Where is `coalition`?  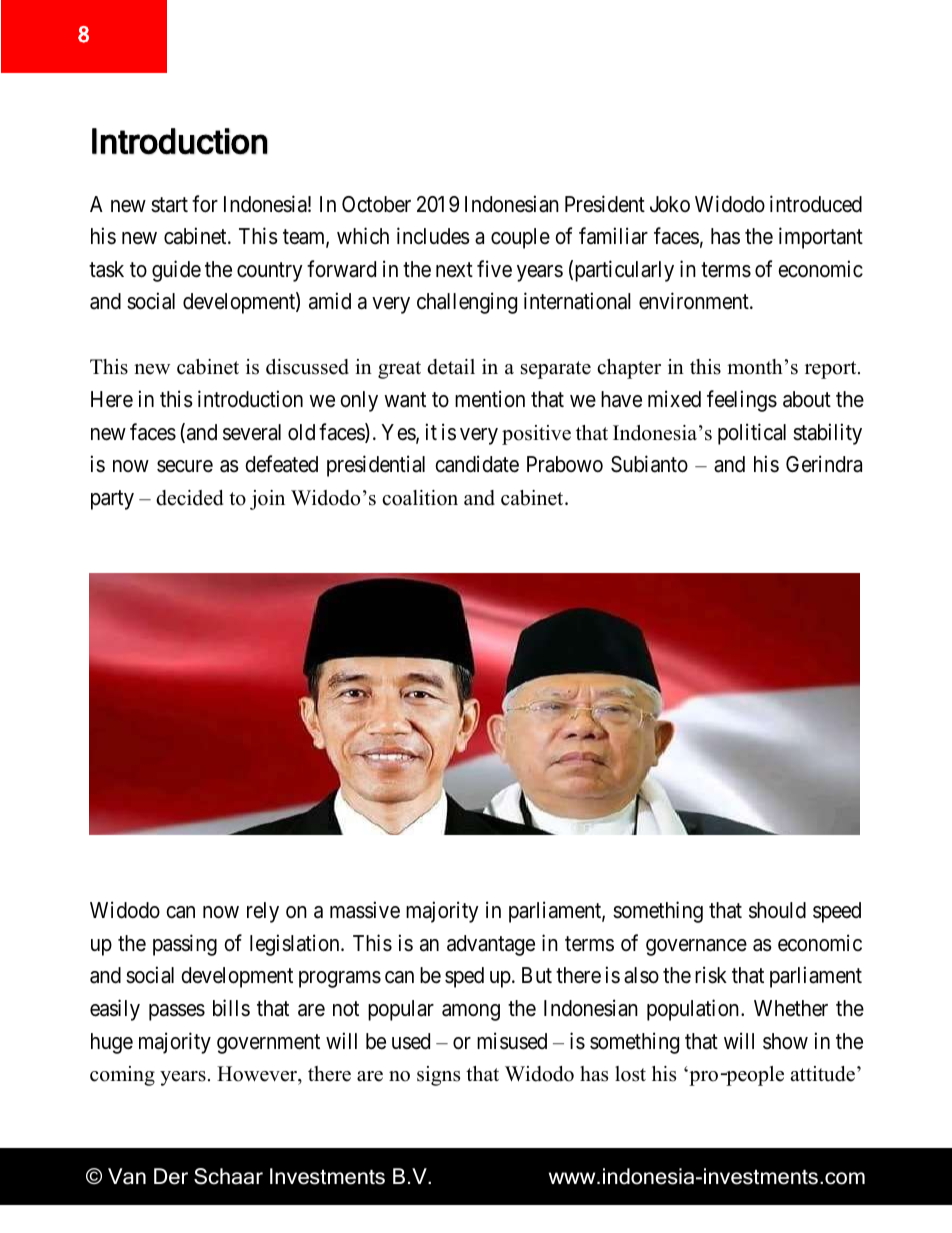 coalition is located at coordinates (420, 498).
